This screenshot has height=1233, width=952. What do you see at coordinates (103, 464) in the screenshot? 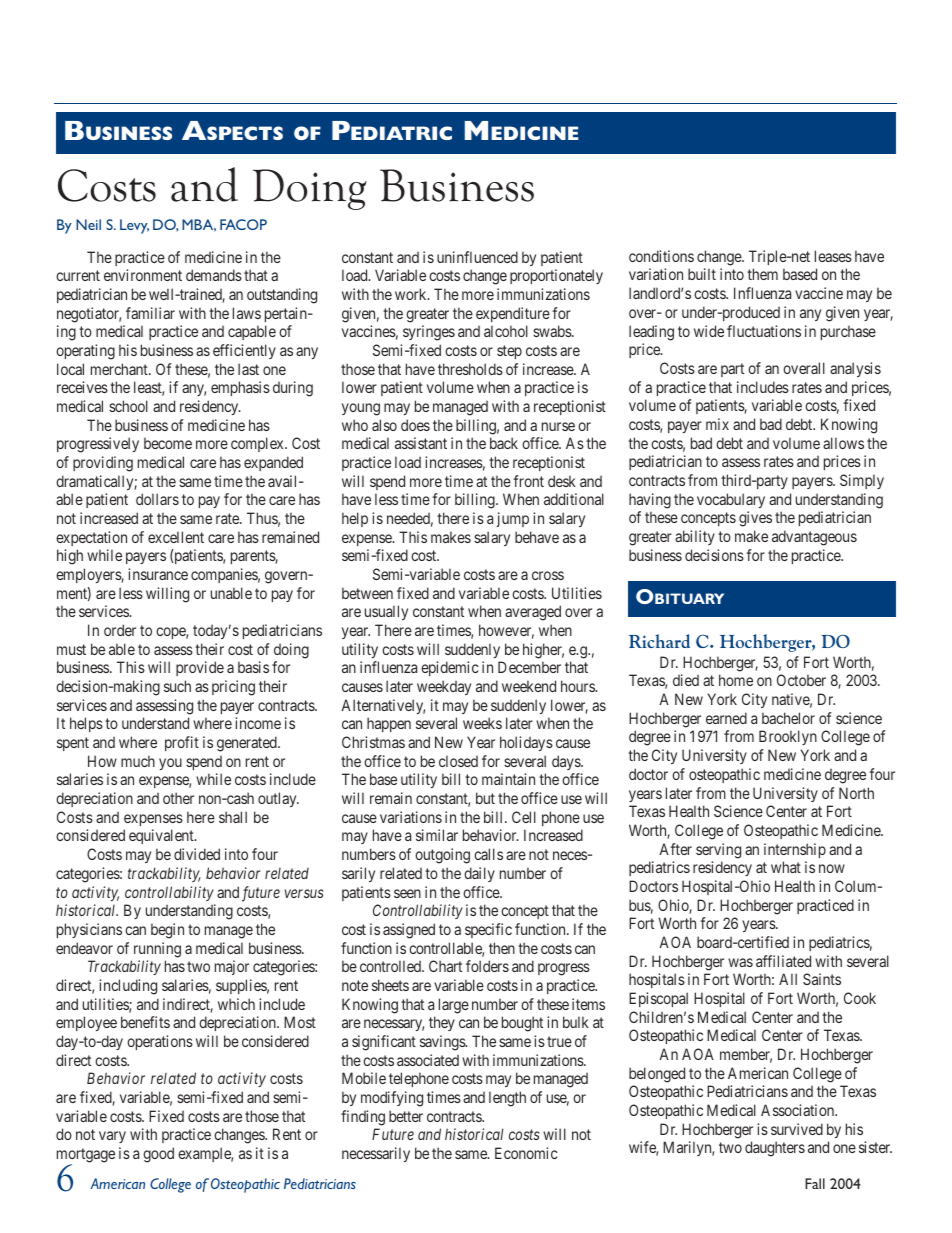
I see `providing` at bounding box center [103, 464].
